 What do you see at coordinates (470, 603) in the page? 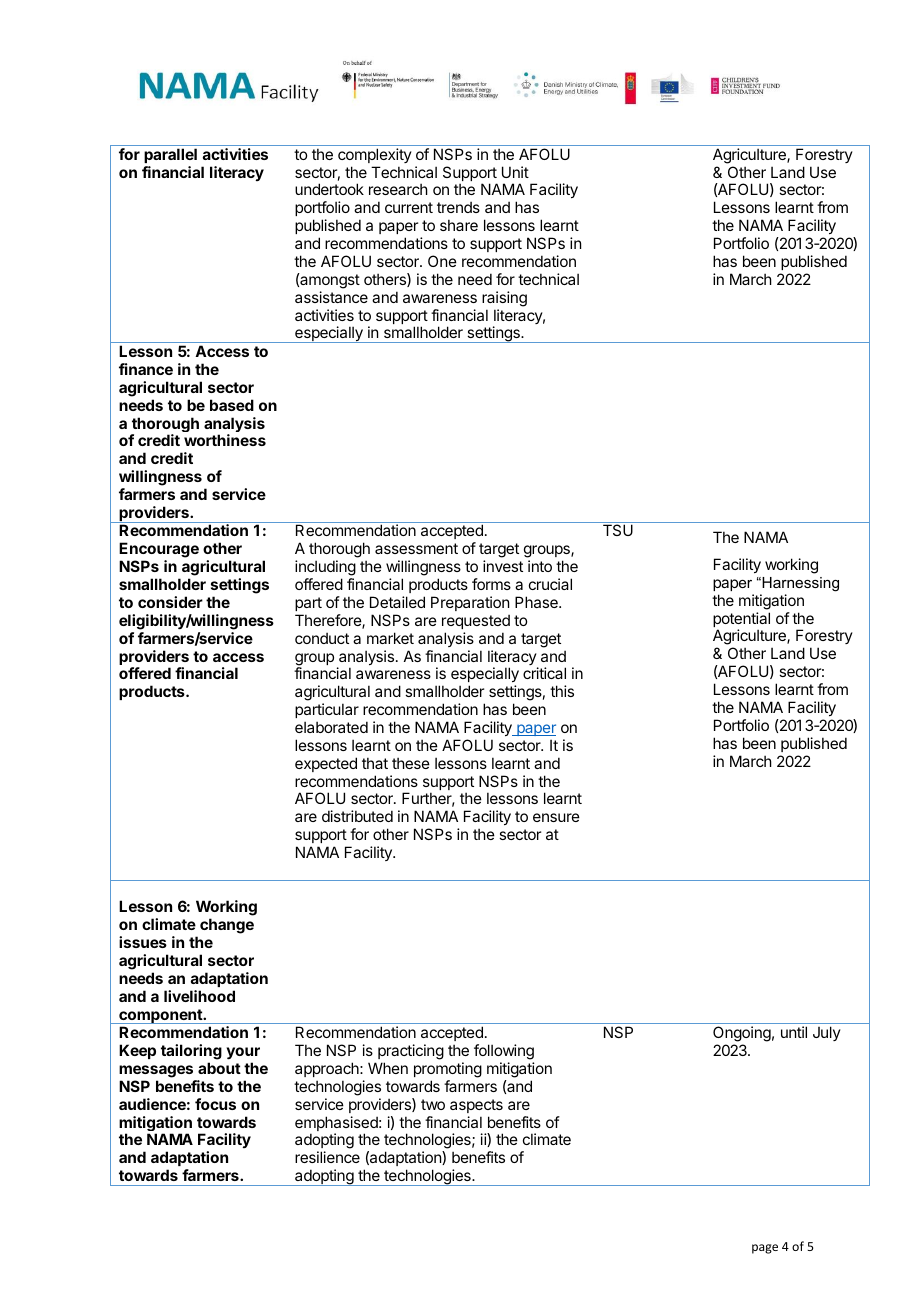
I see `Preparation` at bounding box center [470, 603].
